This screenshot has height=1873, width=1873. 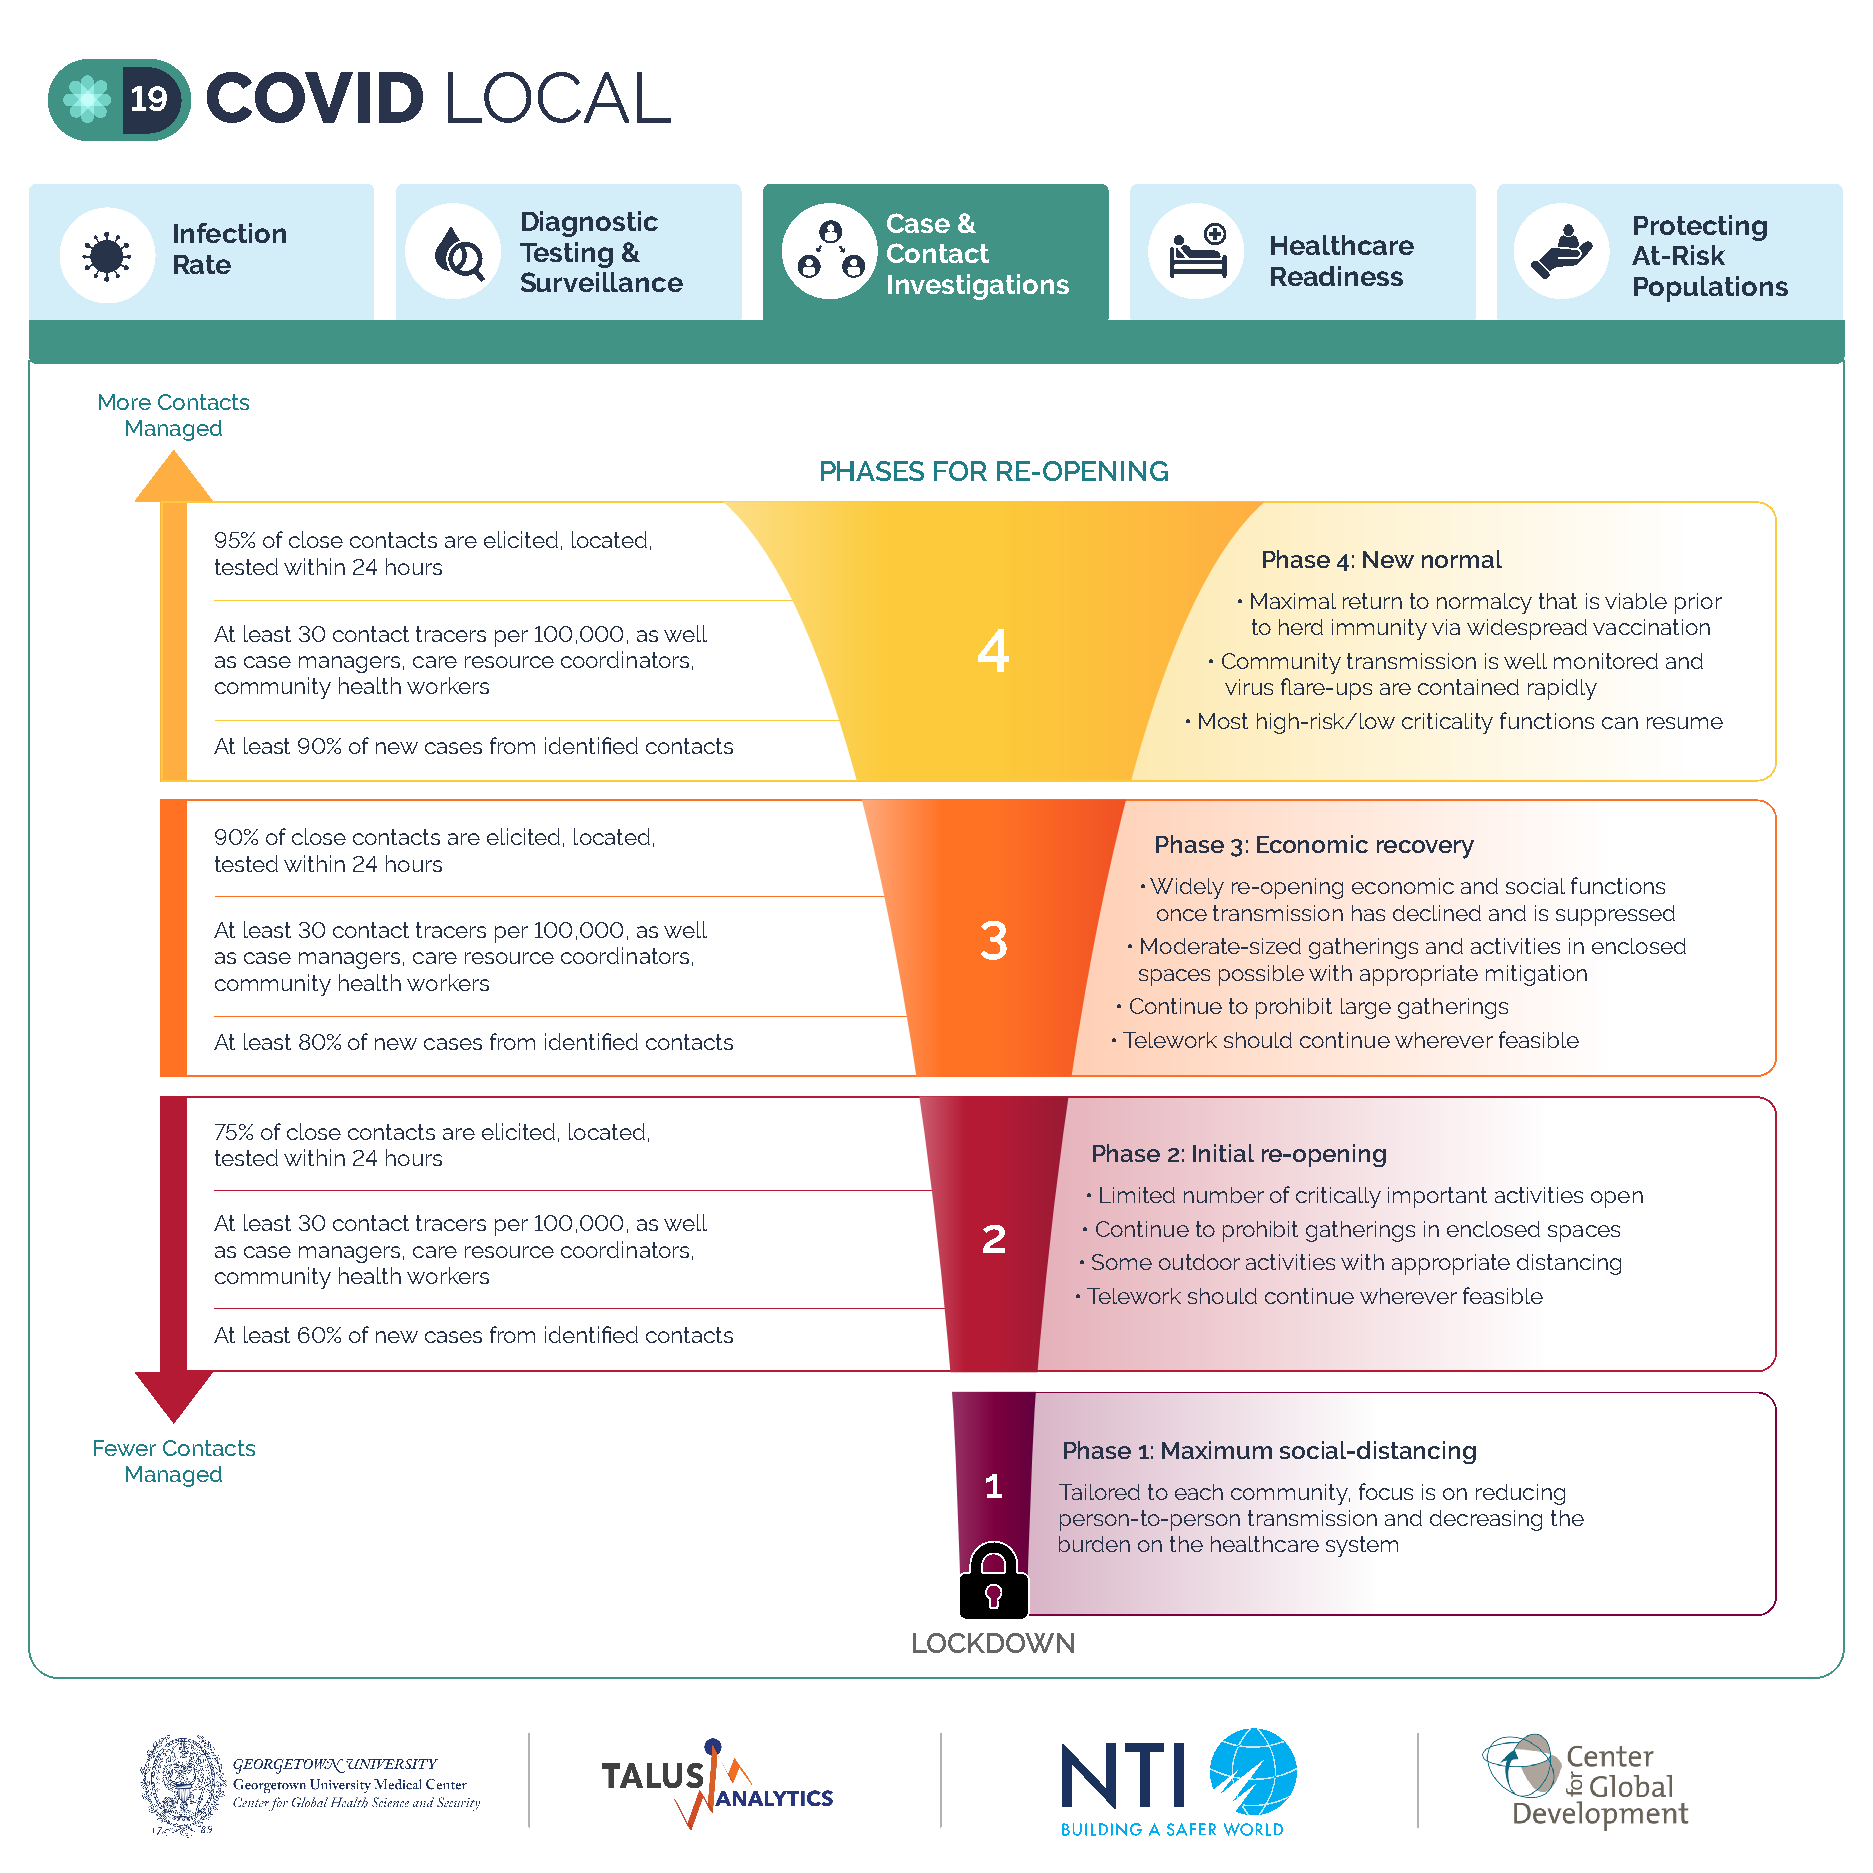 What do you see at coordinates (1558, 601) in the screenshot?
I see `that` at bounding box center [1558, 601].
